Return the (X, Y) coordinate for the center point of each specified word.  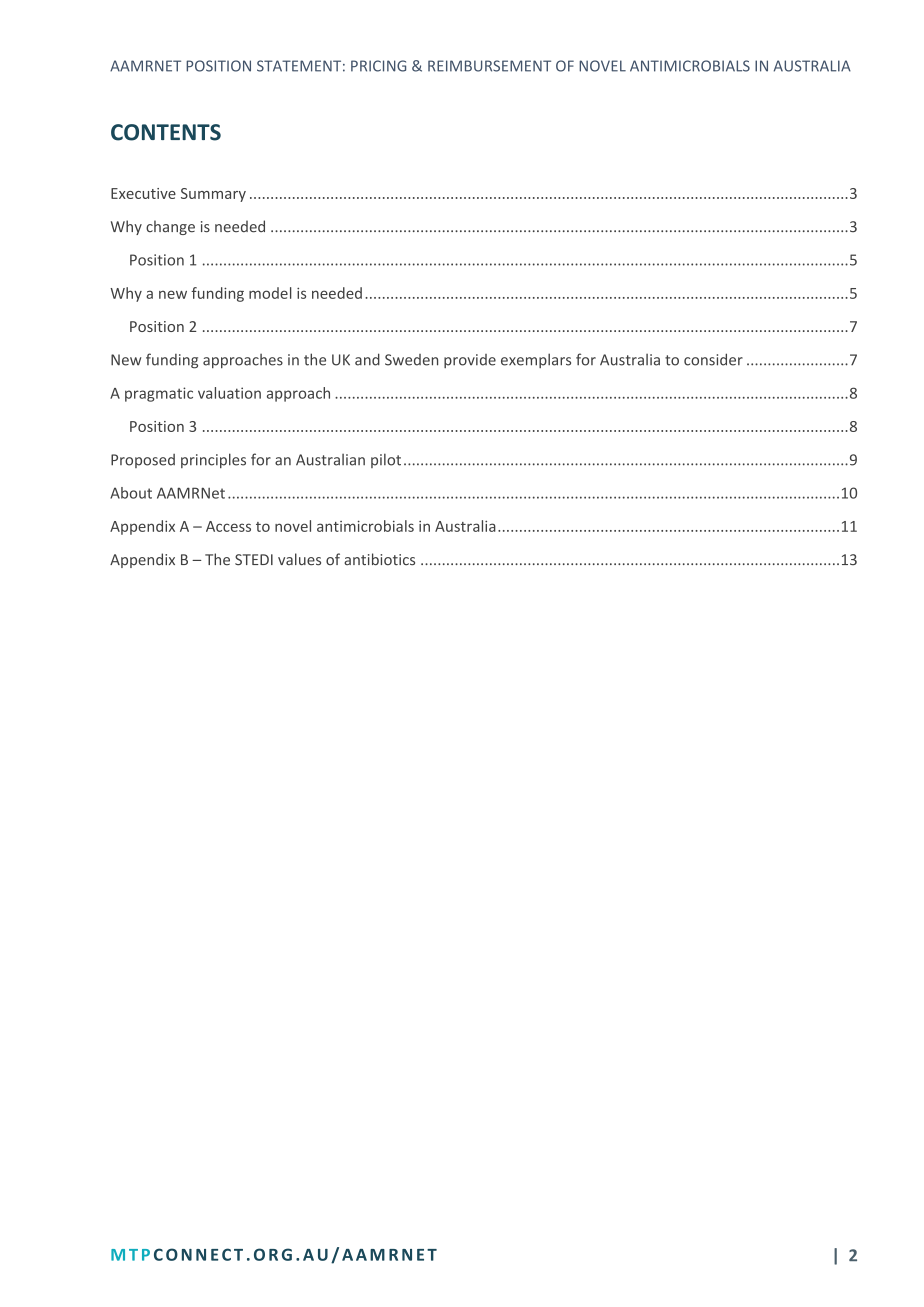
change (170, 227)
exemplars (536, 360)
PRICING (378, 66)
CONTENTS (166, 132)
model (270, 293)
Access (228, 526)
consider (713, 359)
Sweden (411, 360)
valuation (229, 393)
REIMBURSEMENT (489, 66)
